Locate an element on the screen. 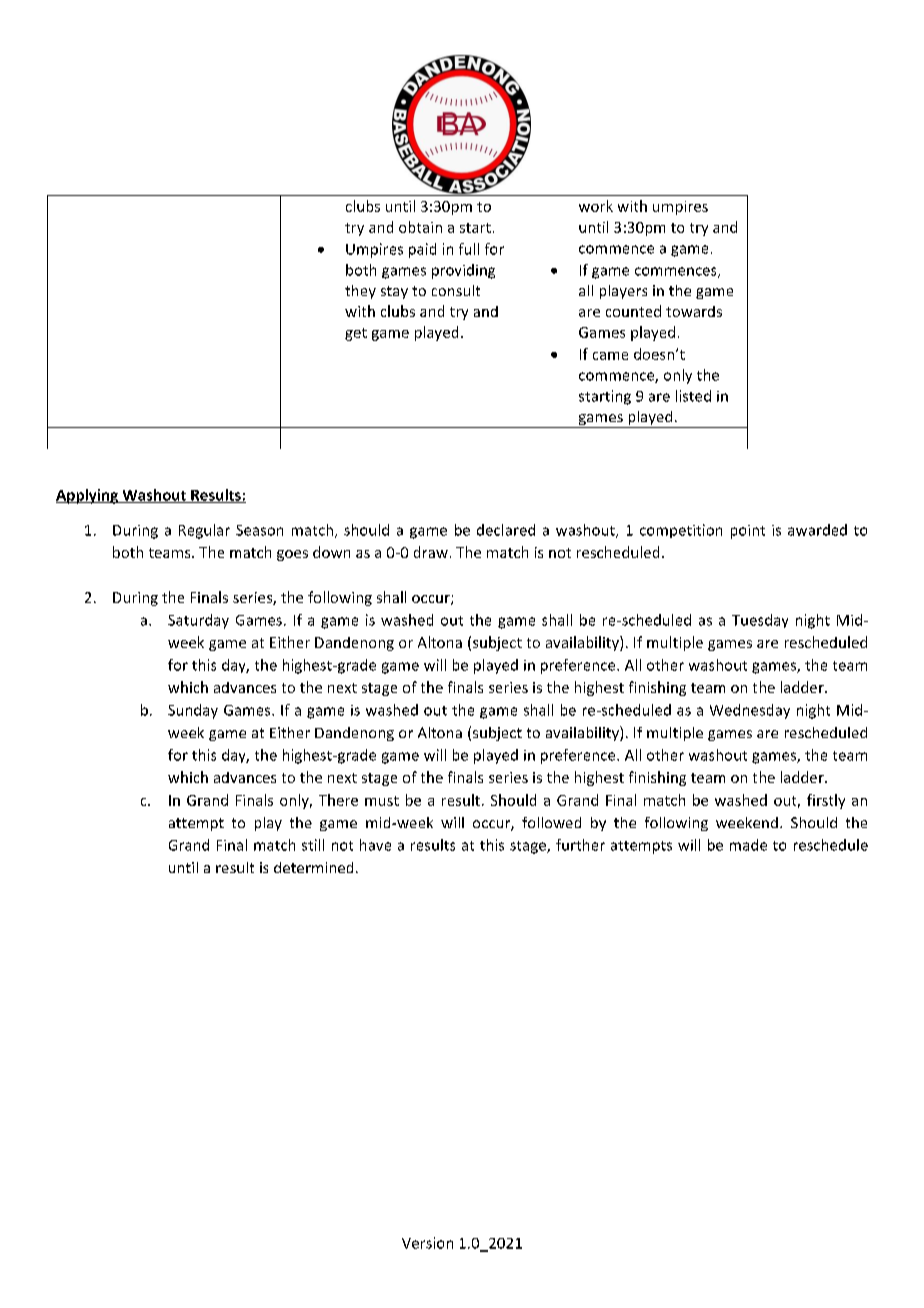 This screenshot has height=1308, width=924. they is located at coordinates (360, 292).
